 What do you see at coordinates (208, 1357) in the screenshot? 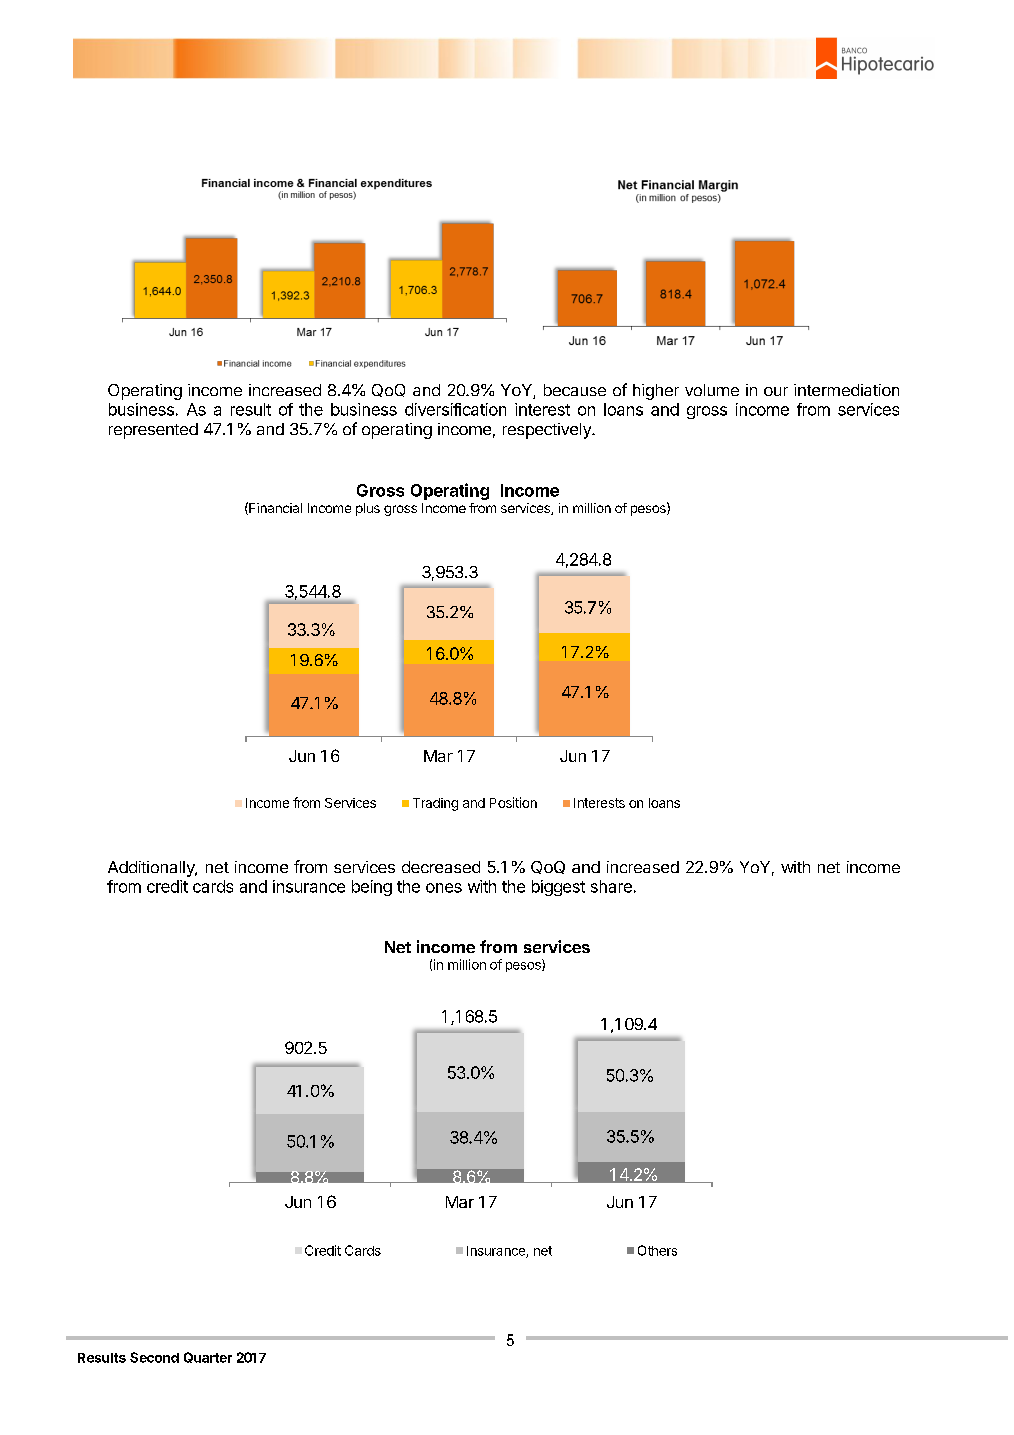
I see `Quarter` at bounding box center [208, 1357].
